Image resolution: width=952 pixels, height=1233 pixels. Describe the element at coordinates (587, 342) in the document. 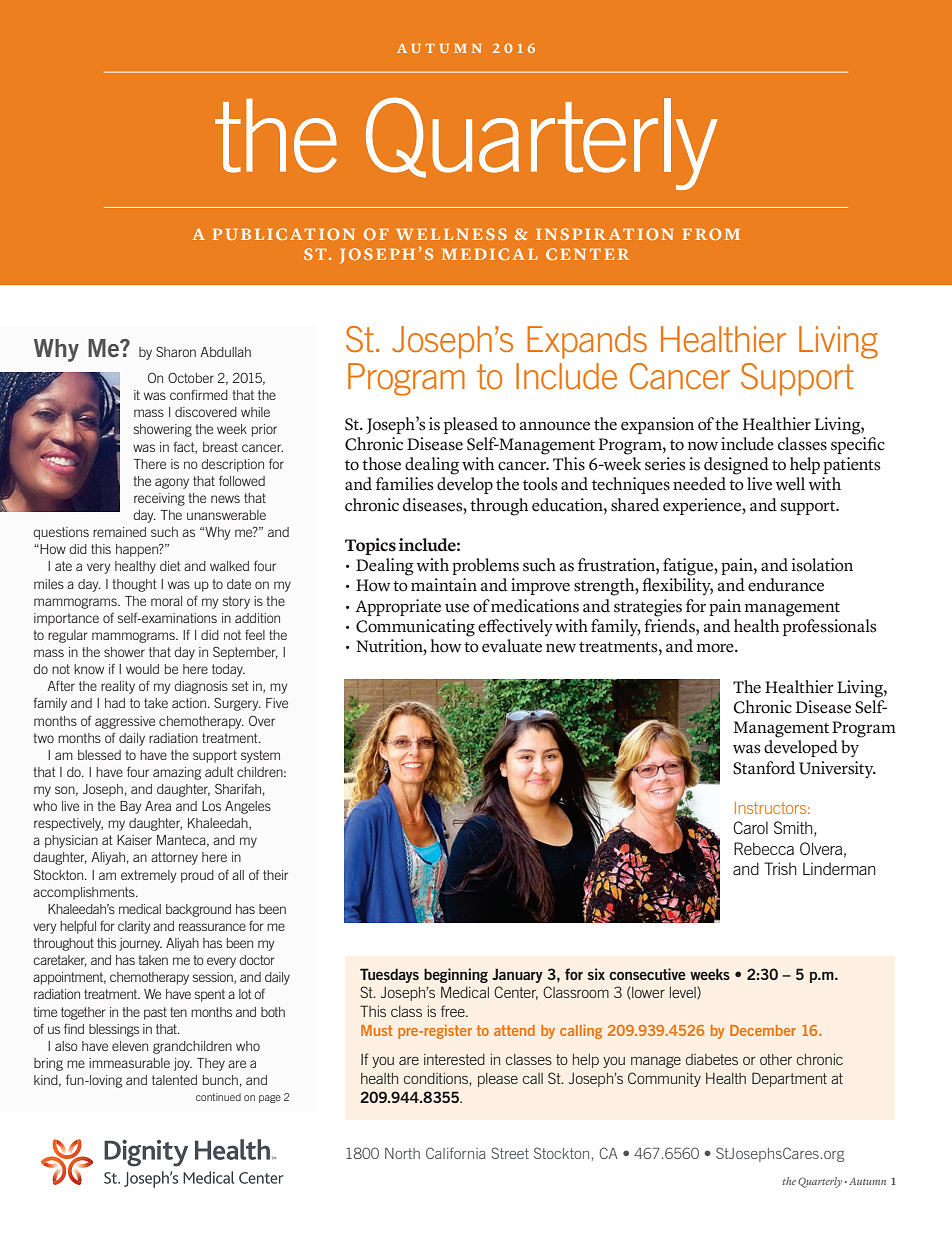

I see `Expands` at that location.
